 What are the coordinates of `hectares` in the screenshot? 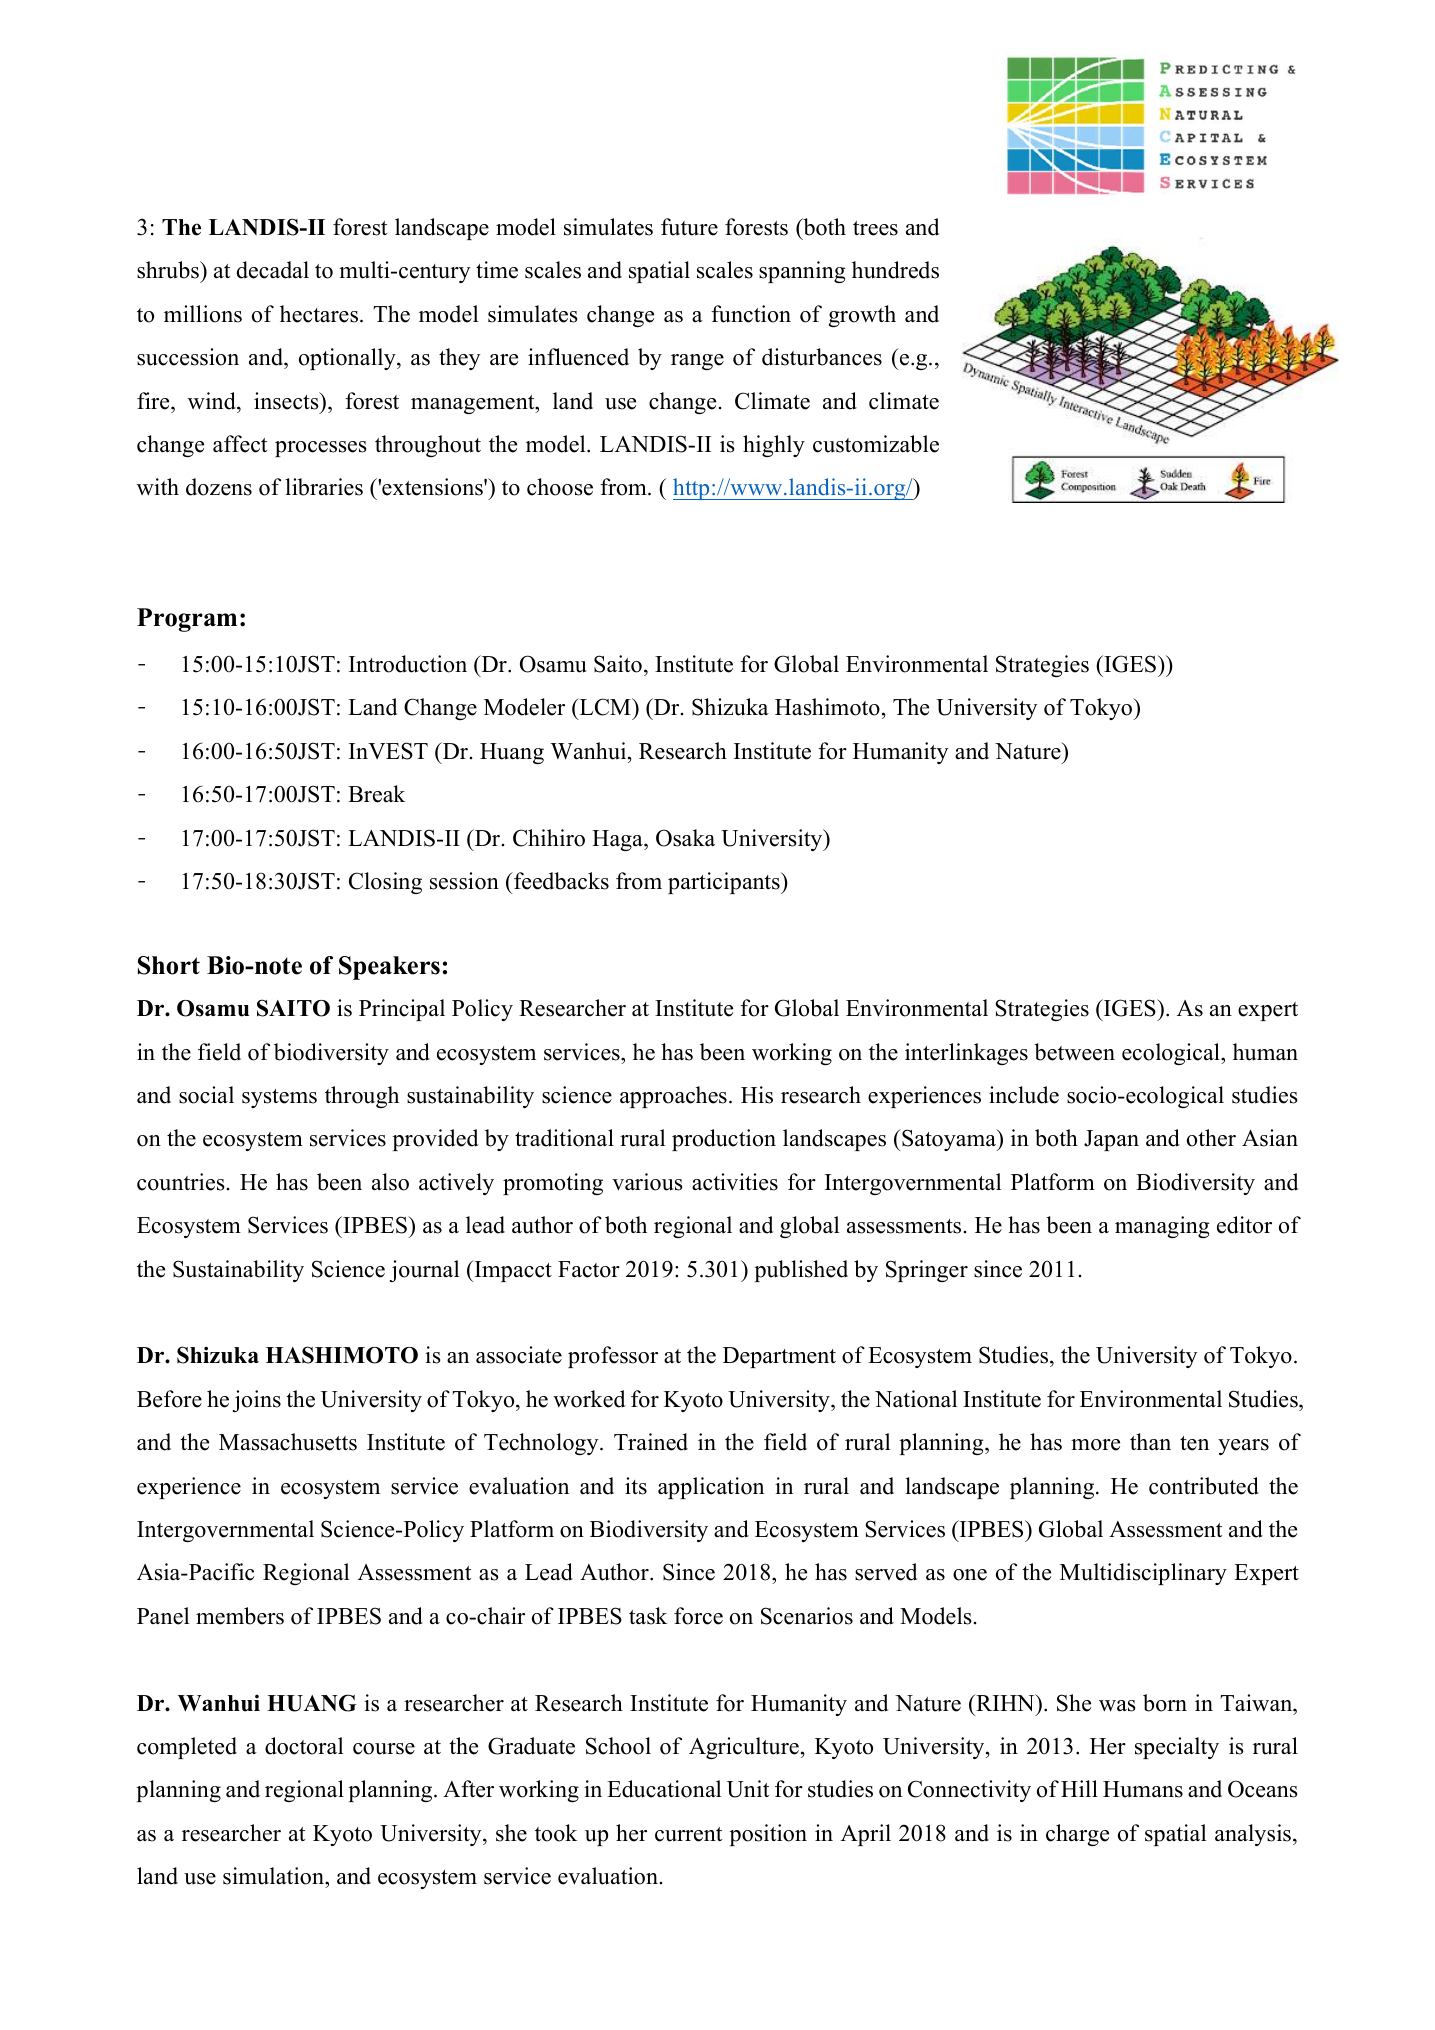 It's located at (320, 314).
